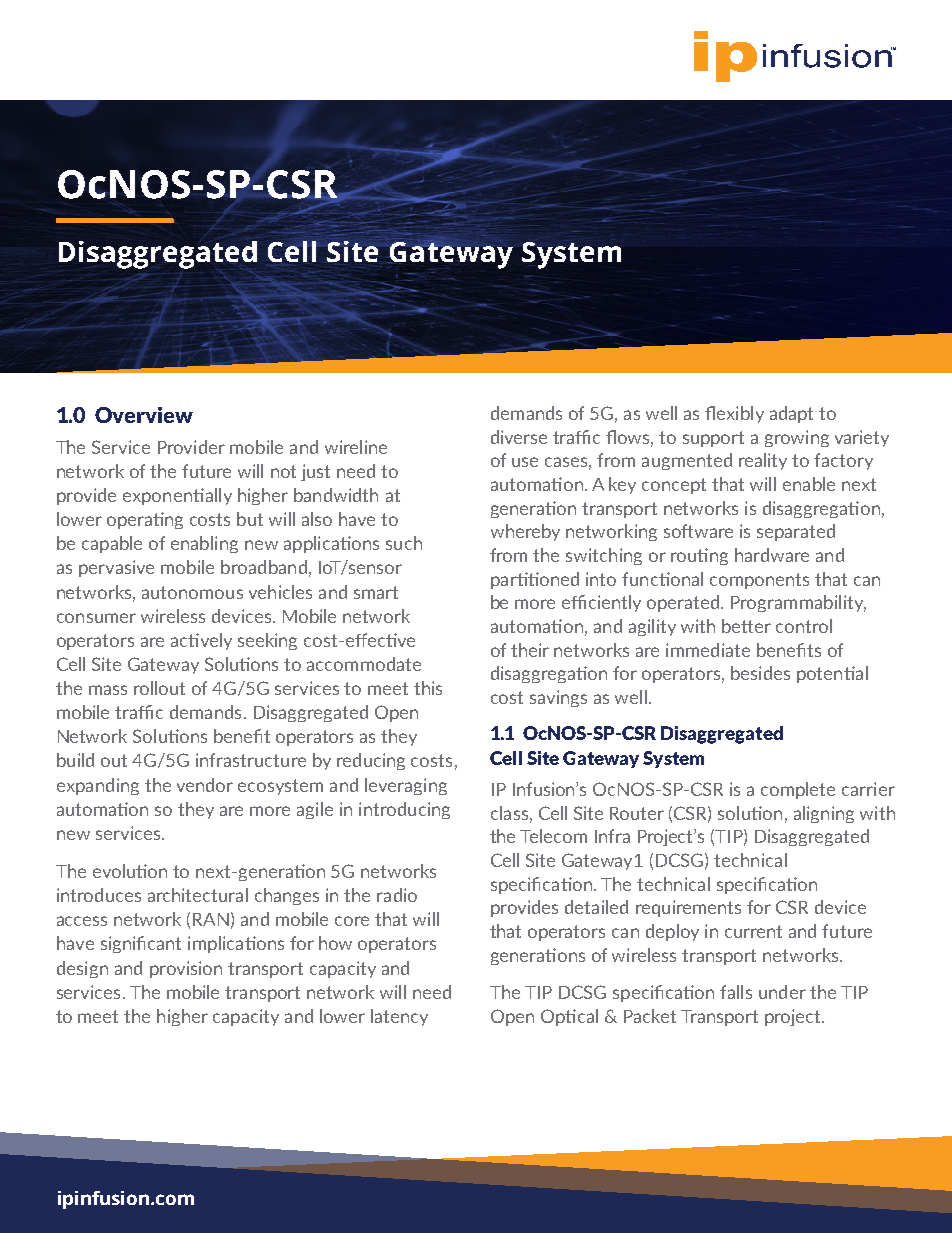 The width and height of the image is (952, 1233). Describe the element at coordinates (797, 438) in the image. I see `growing` at that location.
